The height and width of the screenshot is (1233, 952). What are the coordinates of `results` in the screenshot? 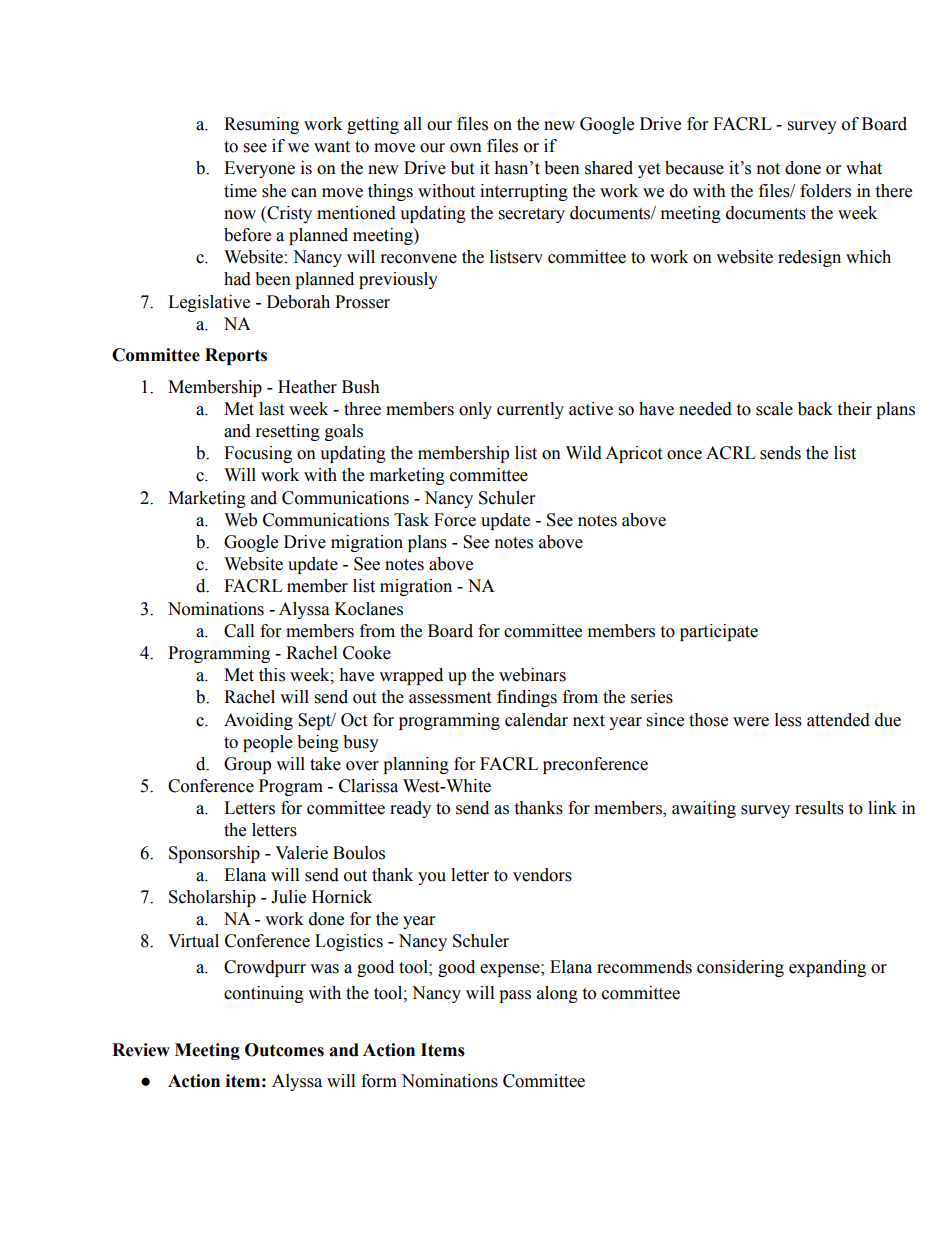 It's located at (819, 808).
